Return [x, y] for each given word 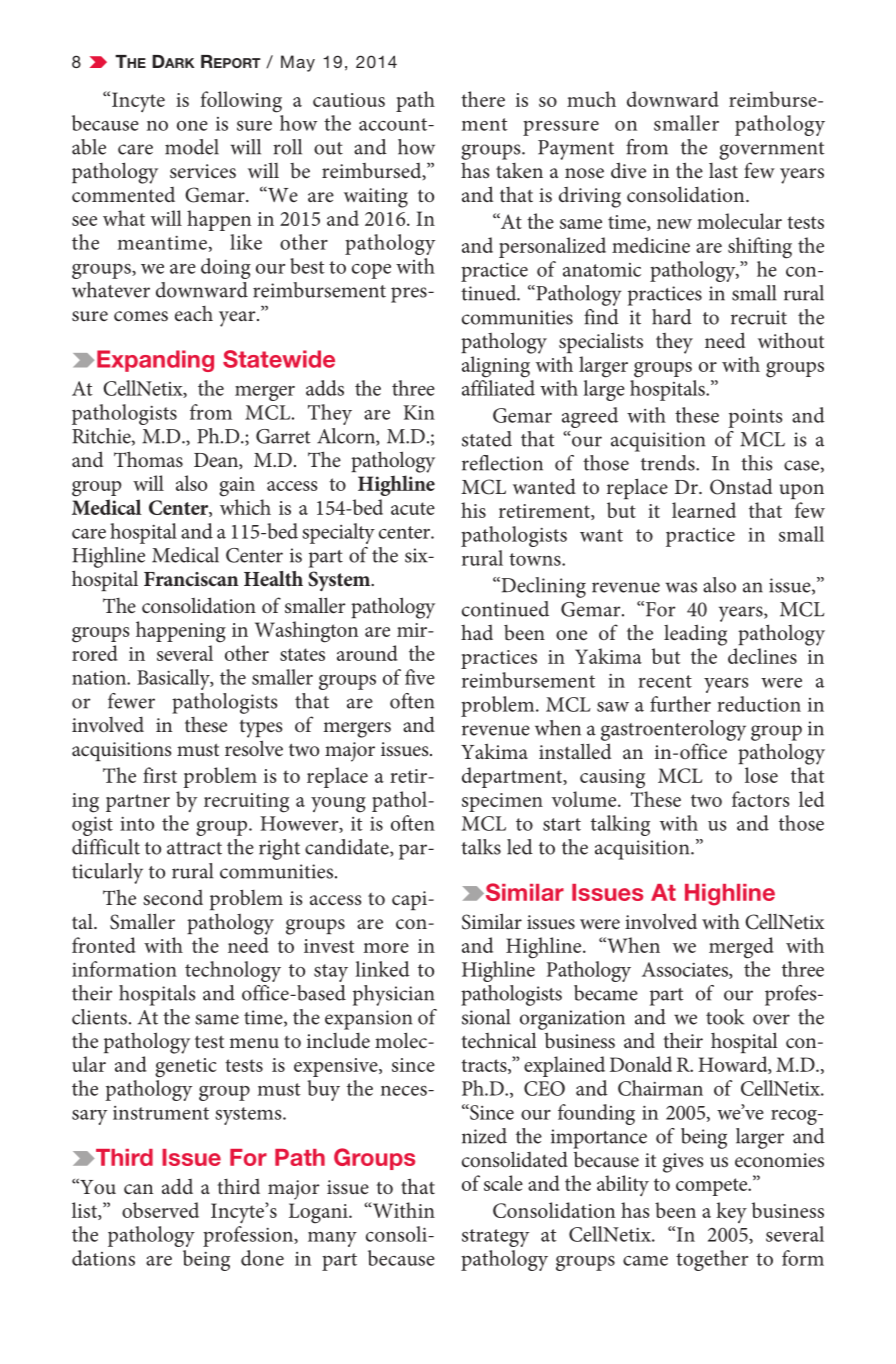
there [483, 99]
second [173, 898]
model [192, 147]
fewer [131, 701]
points [755, 418]
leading [695, 635]
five [420, 677]
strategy [495, 1238]
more [386, 948]
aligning [496, 367]
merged [741, 948]
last [723, 170]
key [731, 1212]
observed [160, 1210]
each [194, 313]
